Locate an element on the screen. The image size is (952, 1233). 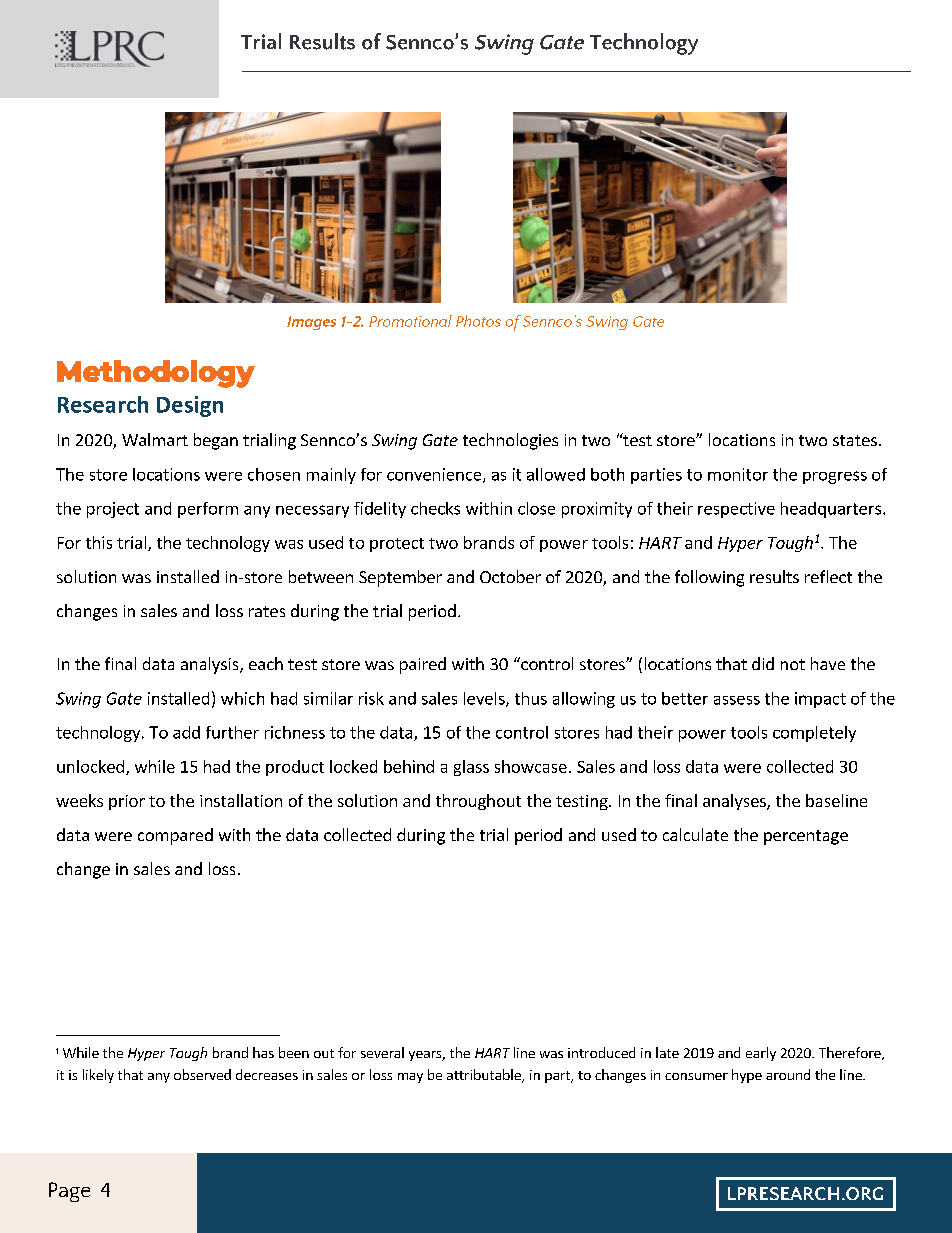
compared is located at coordinates (175, 836).
